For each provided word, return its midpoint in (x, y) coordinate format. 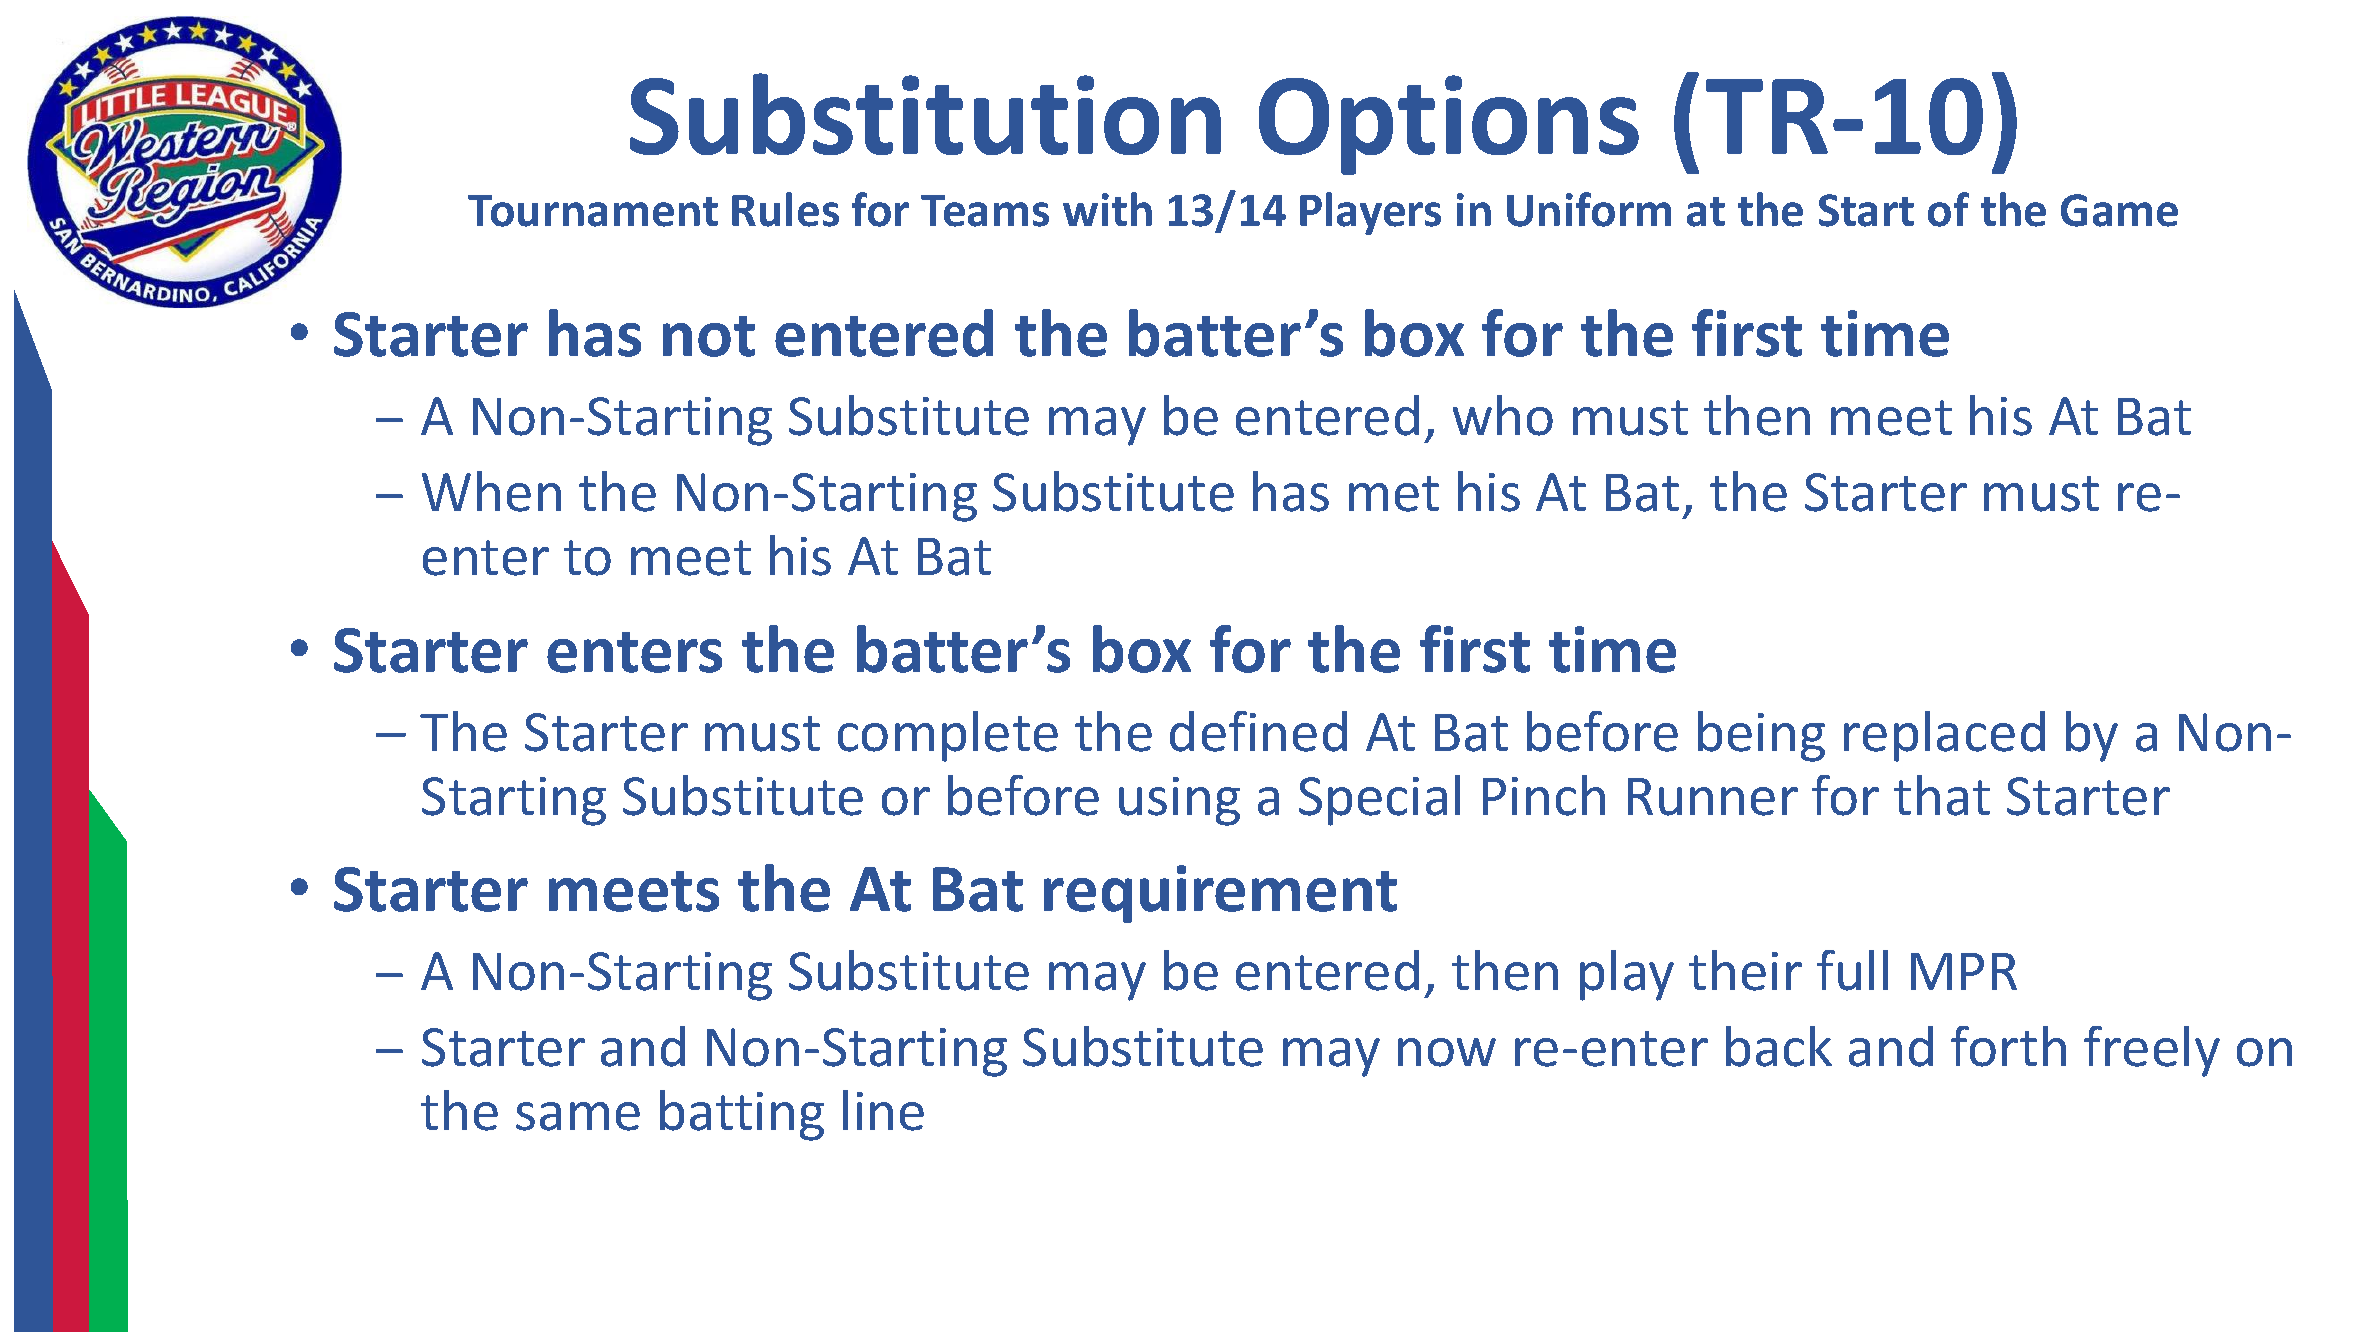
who (1503, 415)
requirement (1220, 894)
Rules (785, 209)
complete (948, 736)
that (1942, 795)
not (709, 336)
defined (1258, 731)
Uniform (1589, 209)
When (491, 491)
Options (1449, 125)
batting (742, 1115)
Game (2119, 210)
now (1447, 1052)
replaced (1944, 736)
